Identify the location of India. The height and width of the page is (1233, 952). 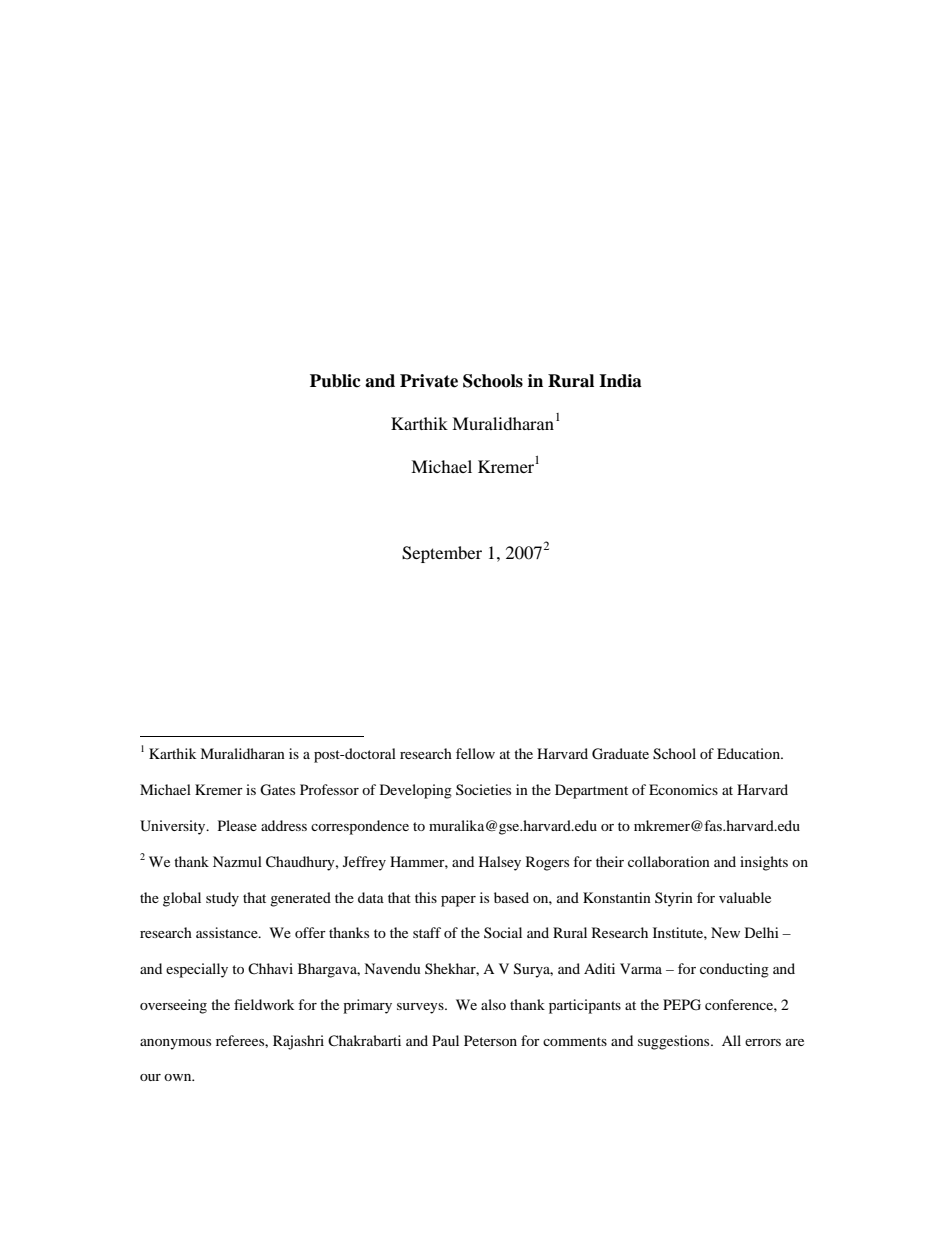
(620, 381).
